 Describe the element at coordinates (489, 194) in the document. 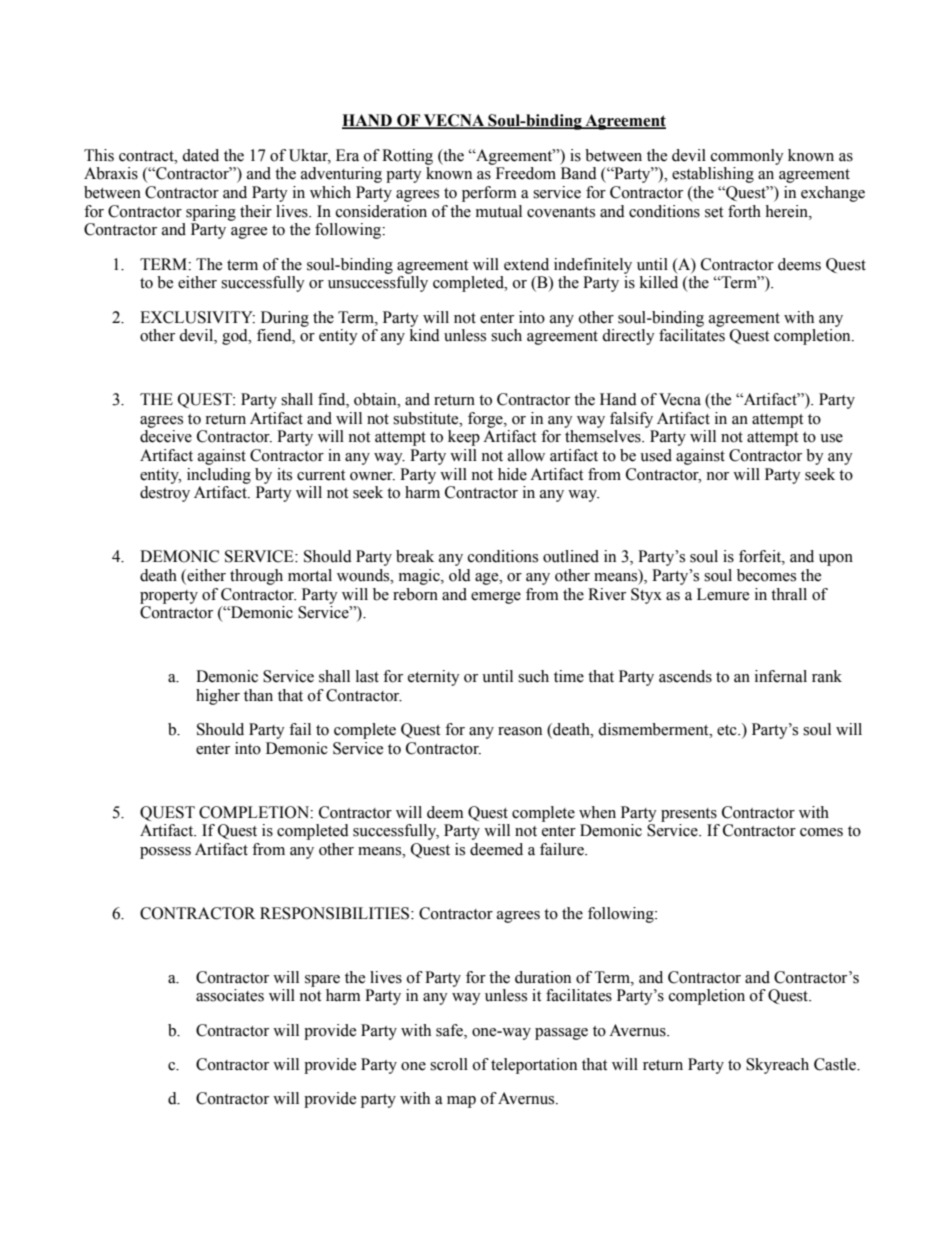

I see `perform` at that location.
